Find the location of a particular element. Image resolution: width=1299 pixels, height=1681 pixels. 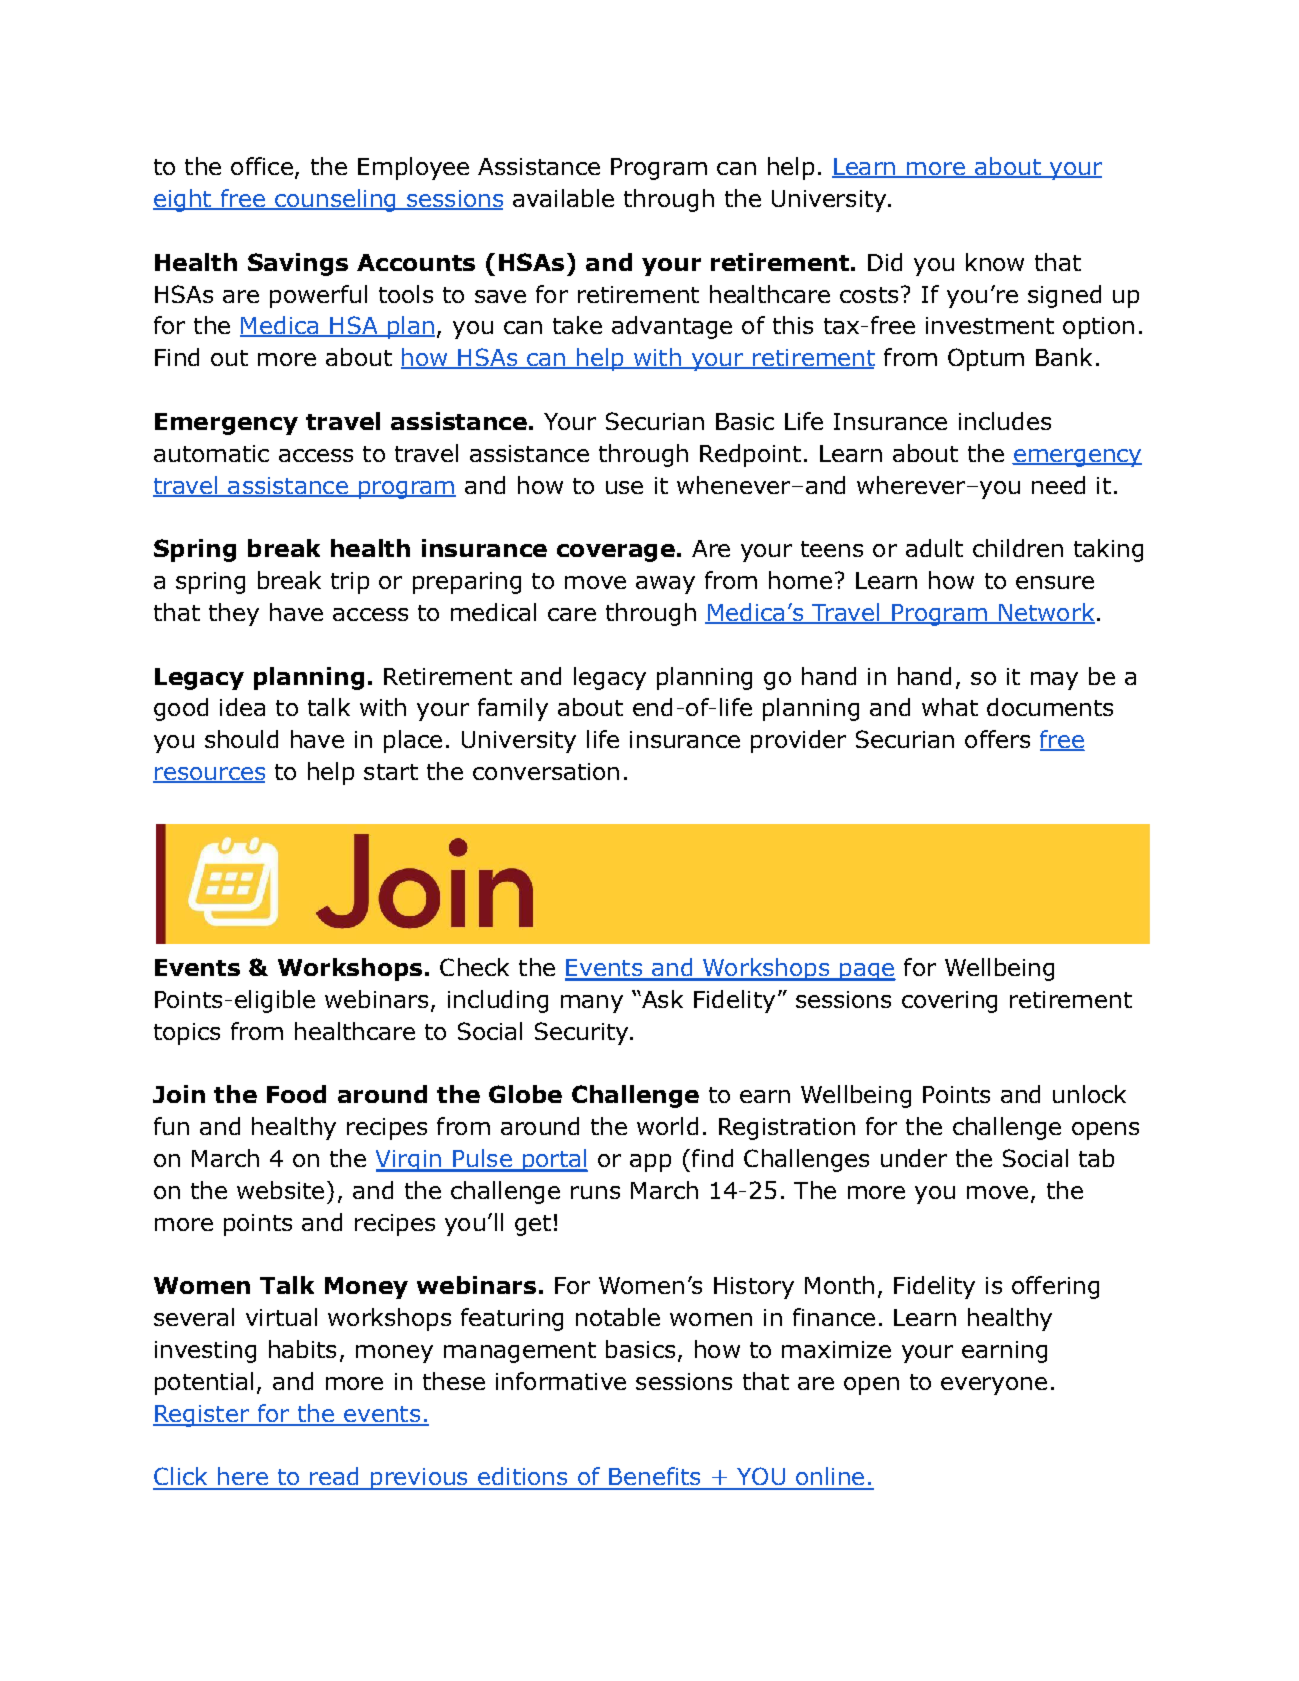

Register is located at coordinates (202, 1416).
